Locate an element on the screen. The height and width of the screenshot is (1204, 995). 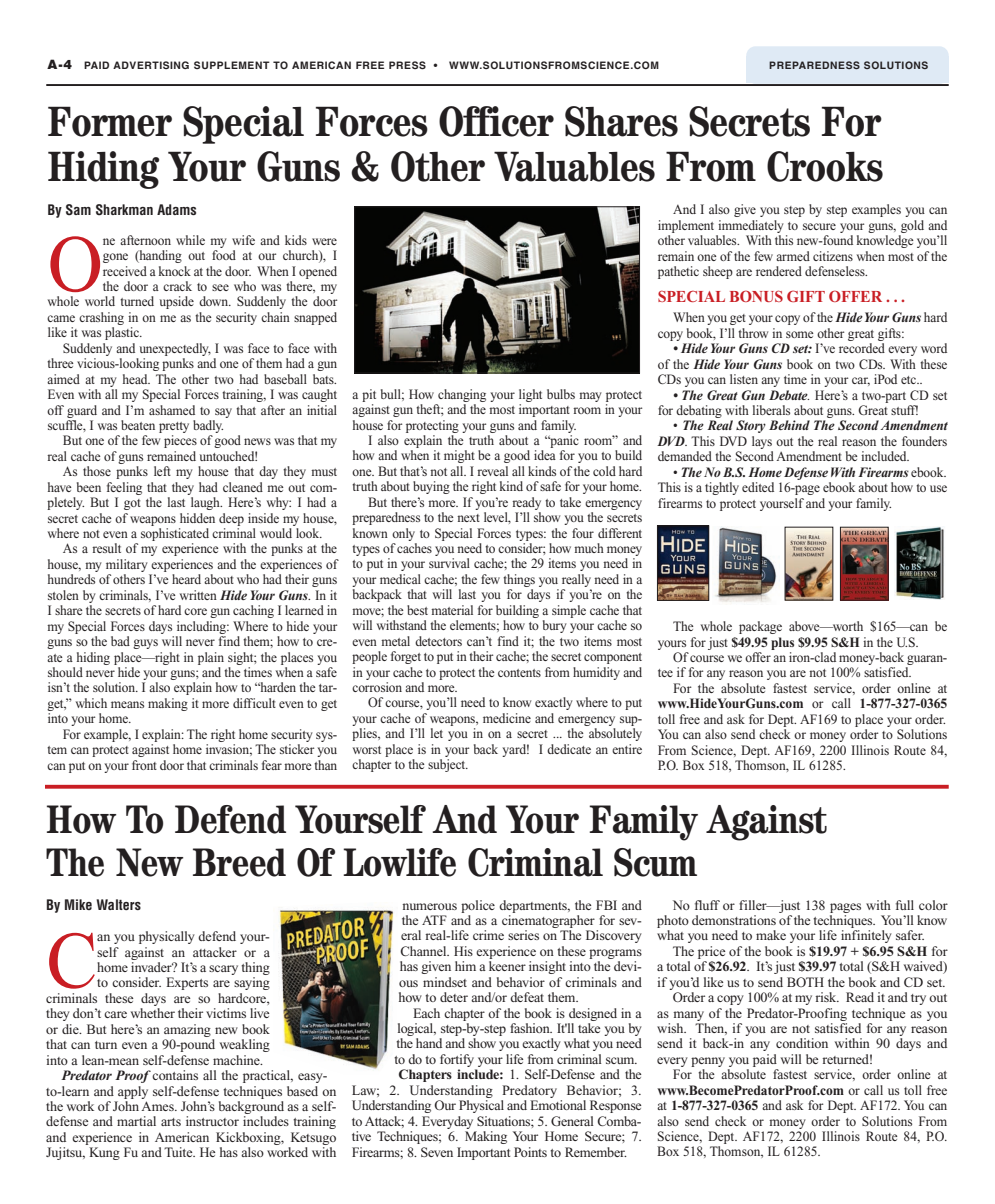
subject is located at coordinates (448, 765).
